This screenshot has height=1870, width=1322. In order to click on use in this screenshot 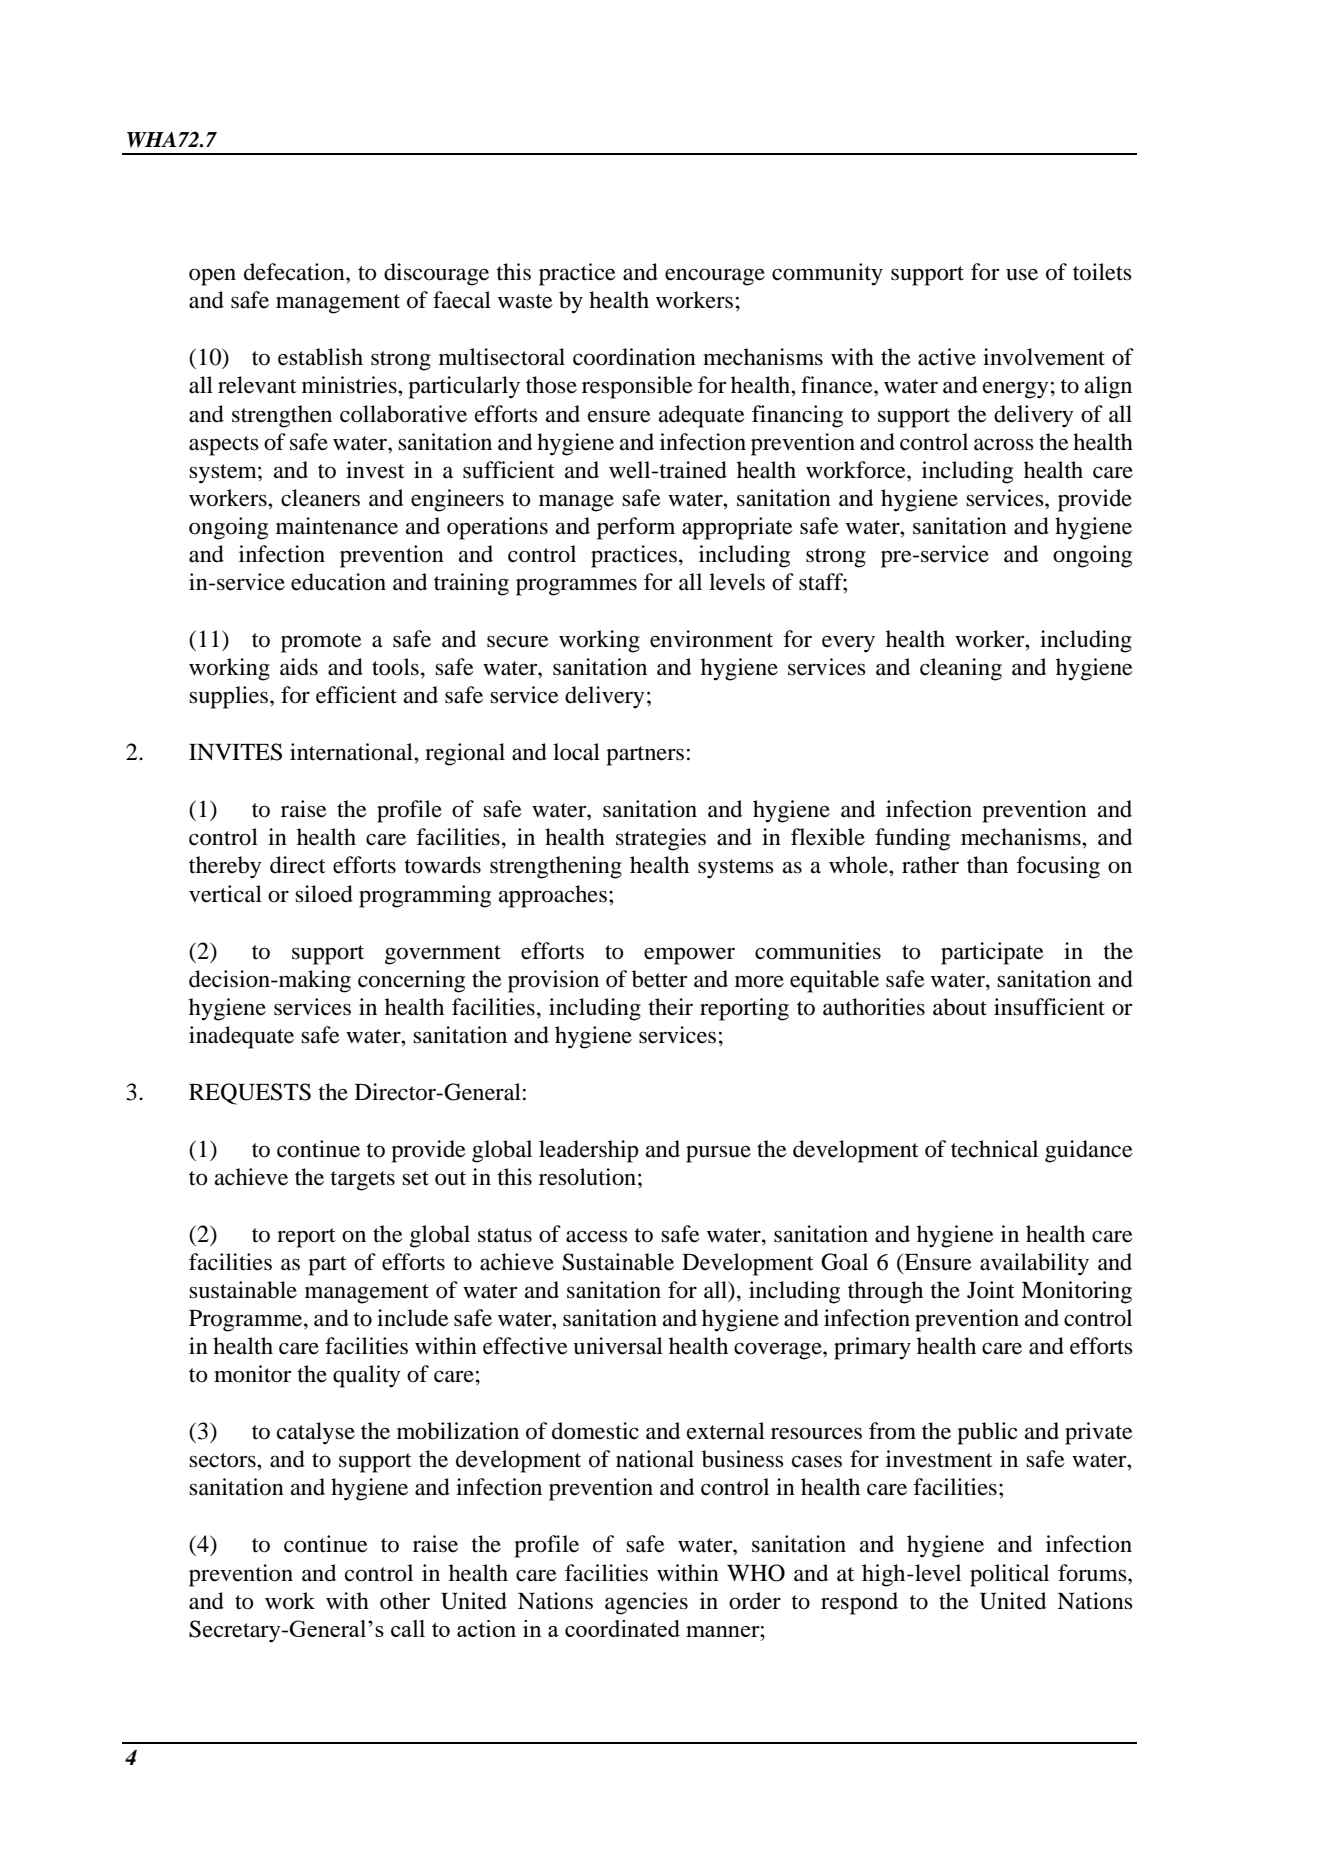, I will do `click(1022, 274)`.
